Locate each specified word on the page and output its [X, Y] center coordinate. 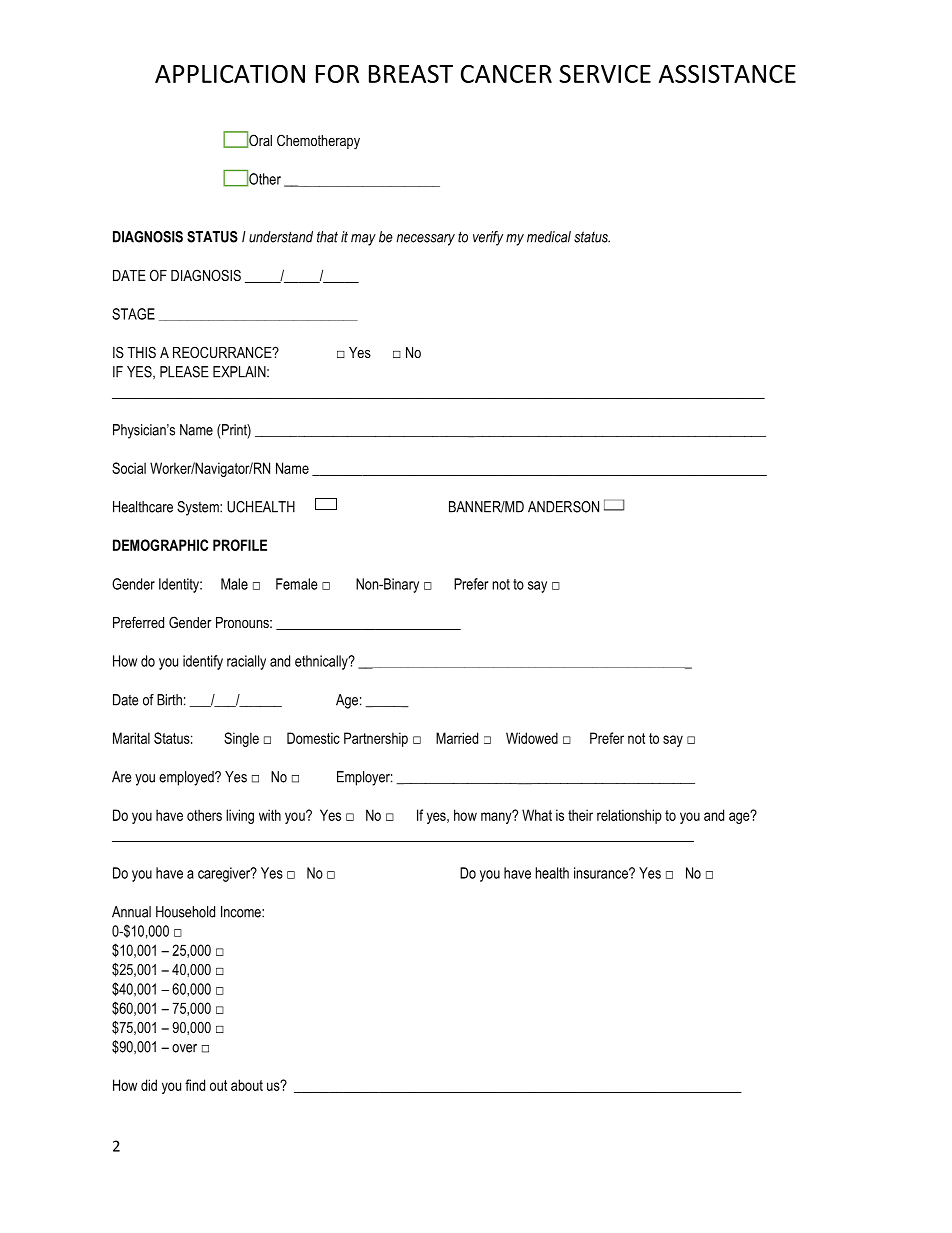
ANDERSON [563, 507]
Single [241, 739]
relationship [629, 816]
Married [457, 738]
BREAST [411, 73]
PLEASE [184, 372]
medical [549, 237]
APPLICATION [230, 74]
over [184, 1048]
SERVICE [605, 73]
